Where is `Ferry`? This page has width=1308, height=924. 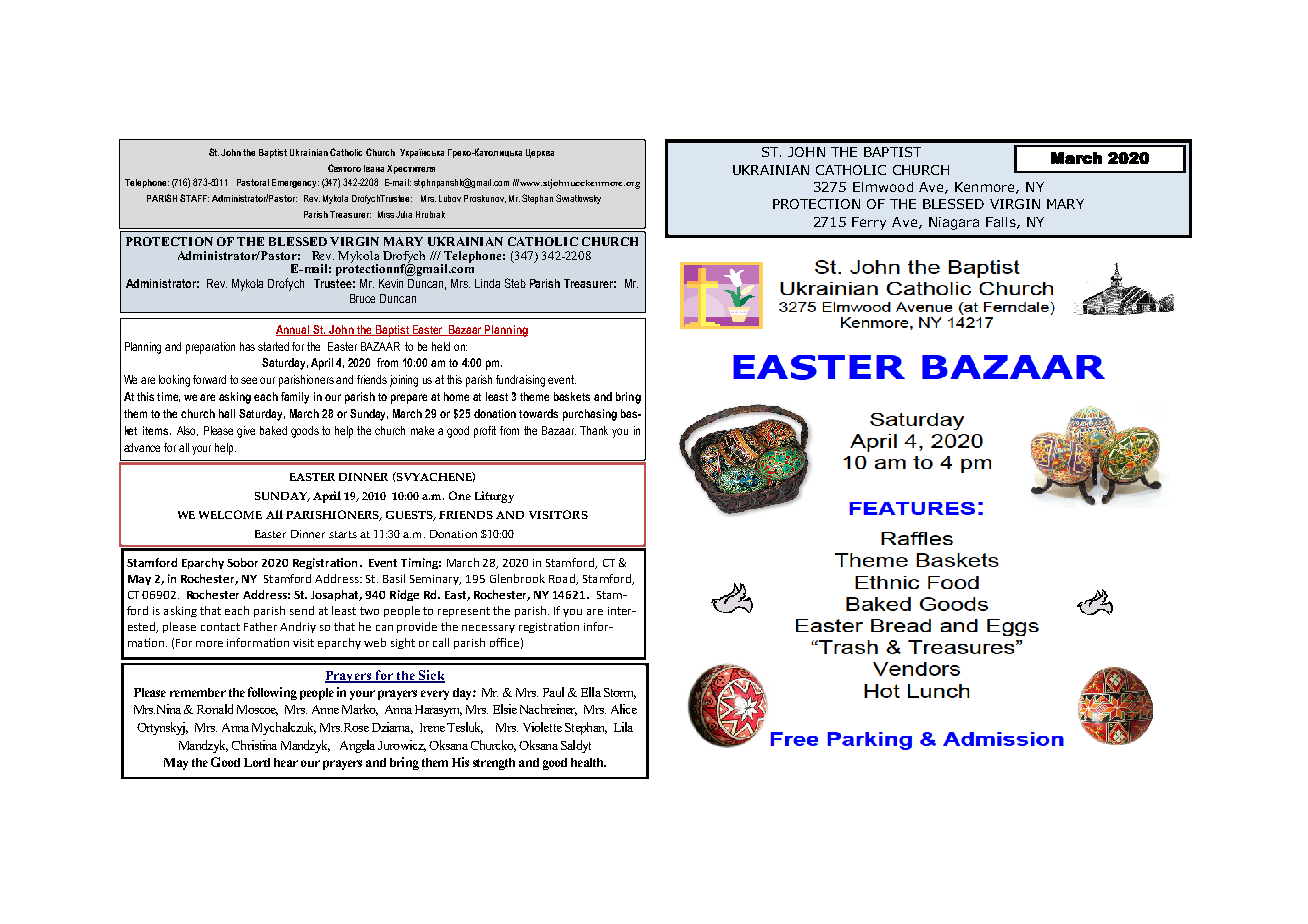 Ferry is located at coordinates (869, 223).
